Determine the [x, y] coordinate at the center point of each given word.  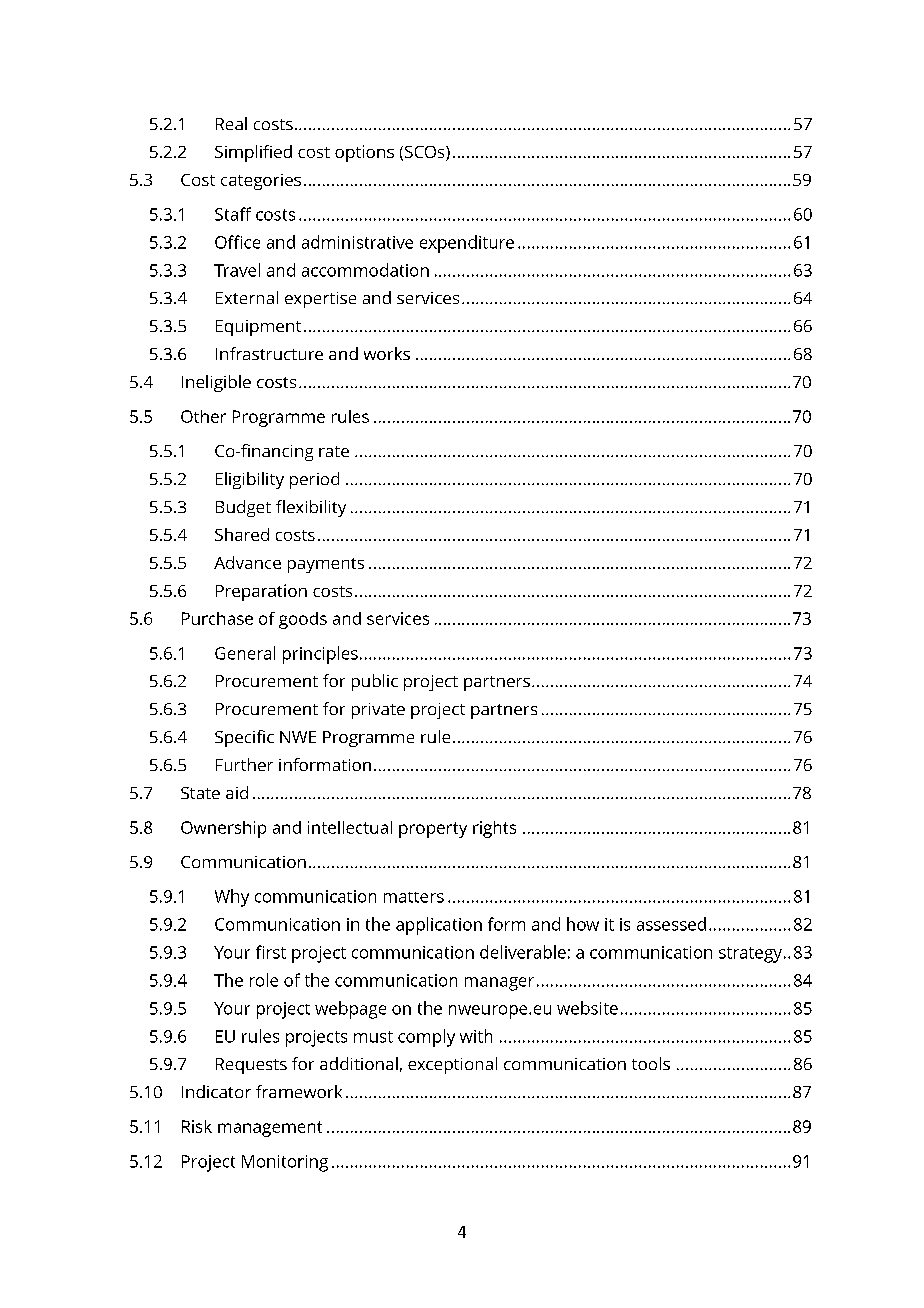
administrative [357, 242]
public [375, 682]
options [364, 153]
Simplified [253, 153]
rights [494, 829]
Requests [251, 1066]
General [245, 653]
